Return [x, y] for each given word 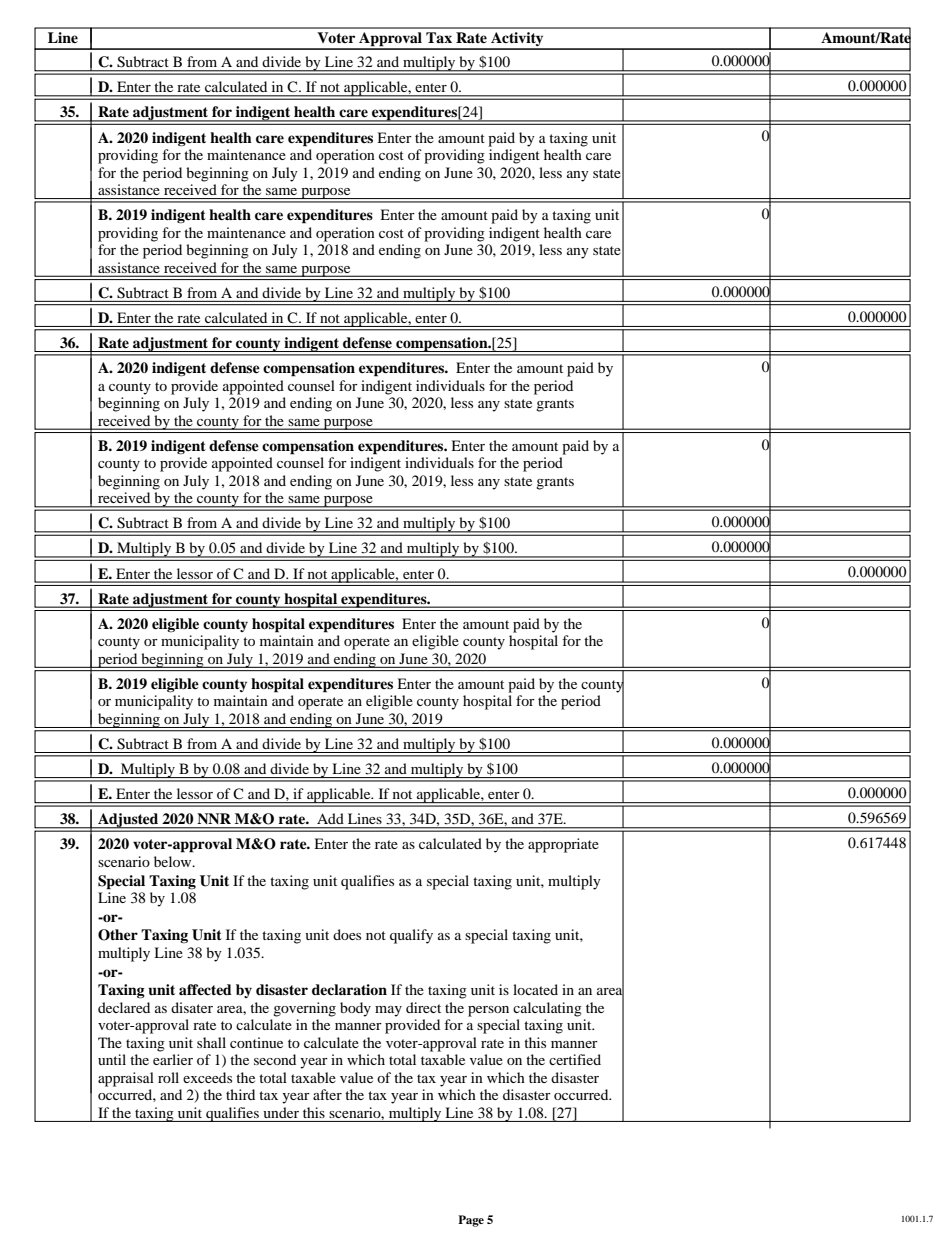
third [240, 1094]
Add [330, 818]
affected [205, 989]
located [535, 989]
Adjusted [128, 820]
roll [168, 1077]
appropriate [563, 845]
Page [471, 1221]
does [347, 934]
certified [575, 1059]
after [327, 1094]
